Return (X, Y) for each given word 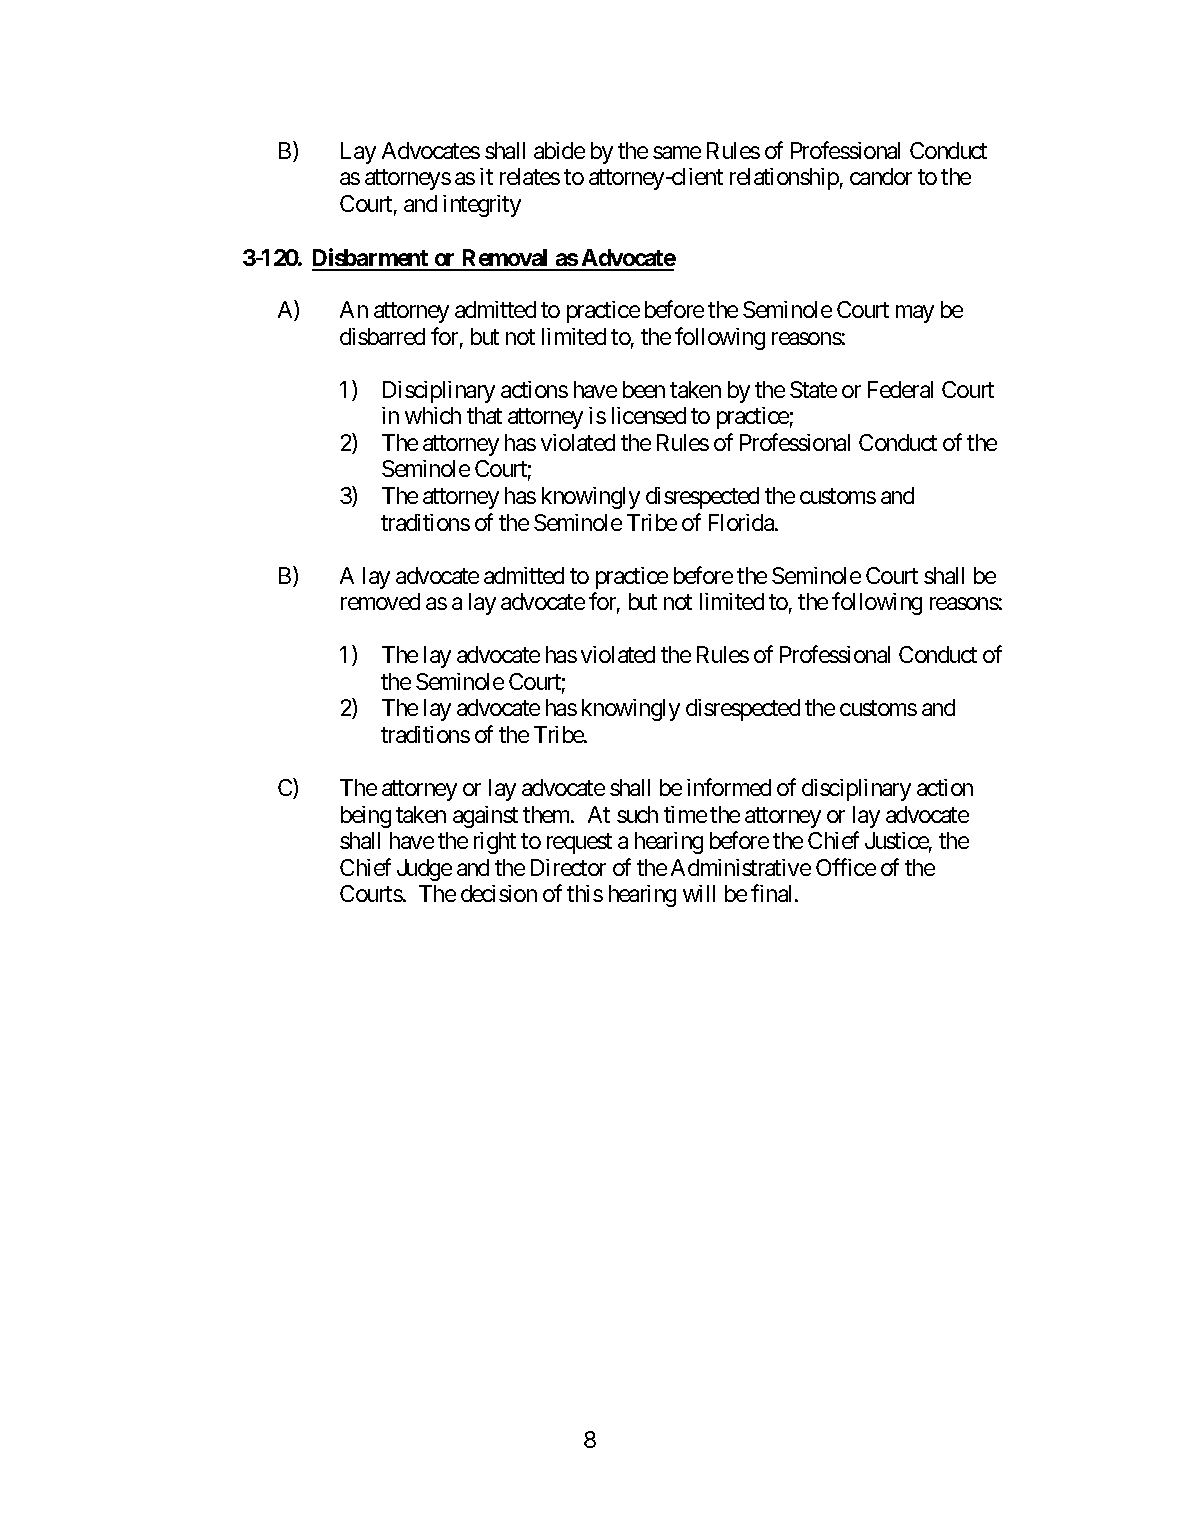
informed (729, 787)
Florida (742, 522)
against (485, 817)
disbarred (382, 336)
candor (881, 176)
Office (846, 867)
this (585, 893)
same (677, 152)
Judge (424, 870)
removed (380, 601)
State (813, 389)
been (644, 389)
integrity (482, 206)
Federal (900, 389)
